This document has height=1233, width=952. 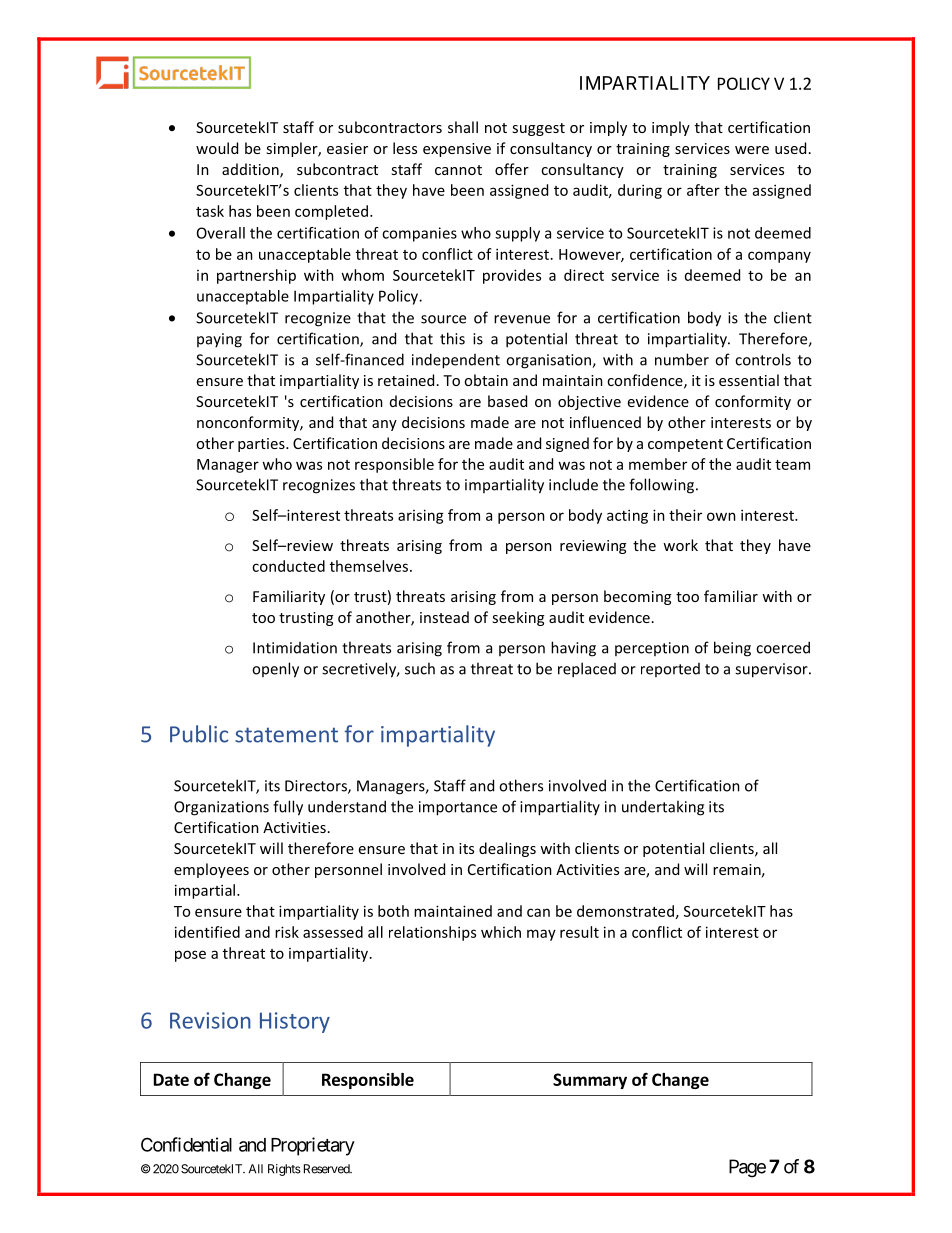 I want to click on addition, so click(x=251, y=170).
